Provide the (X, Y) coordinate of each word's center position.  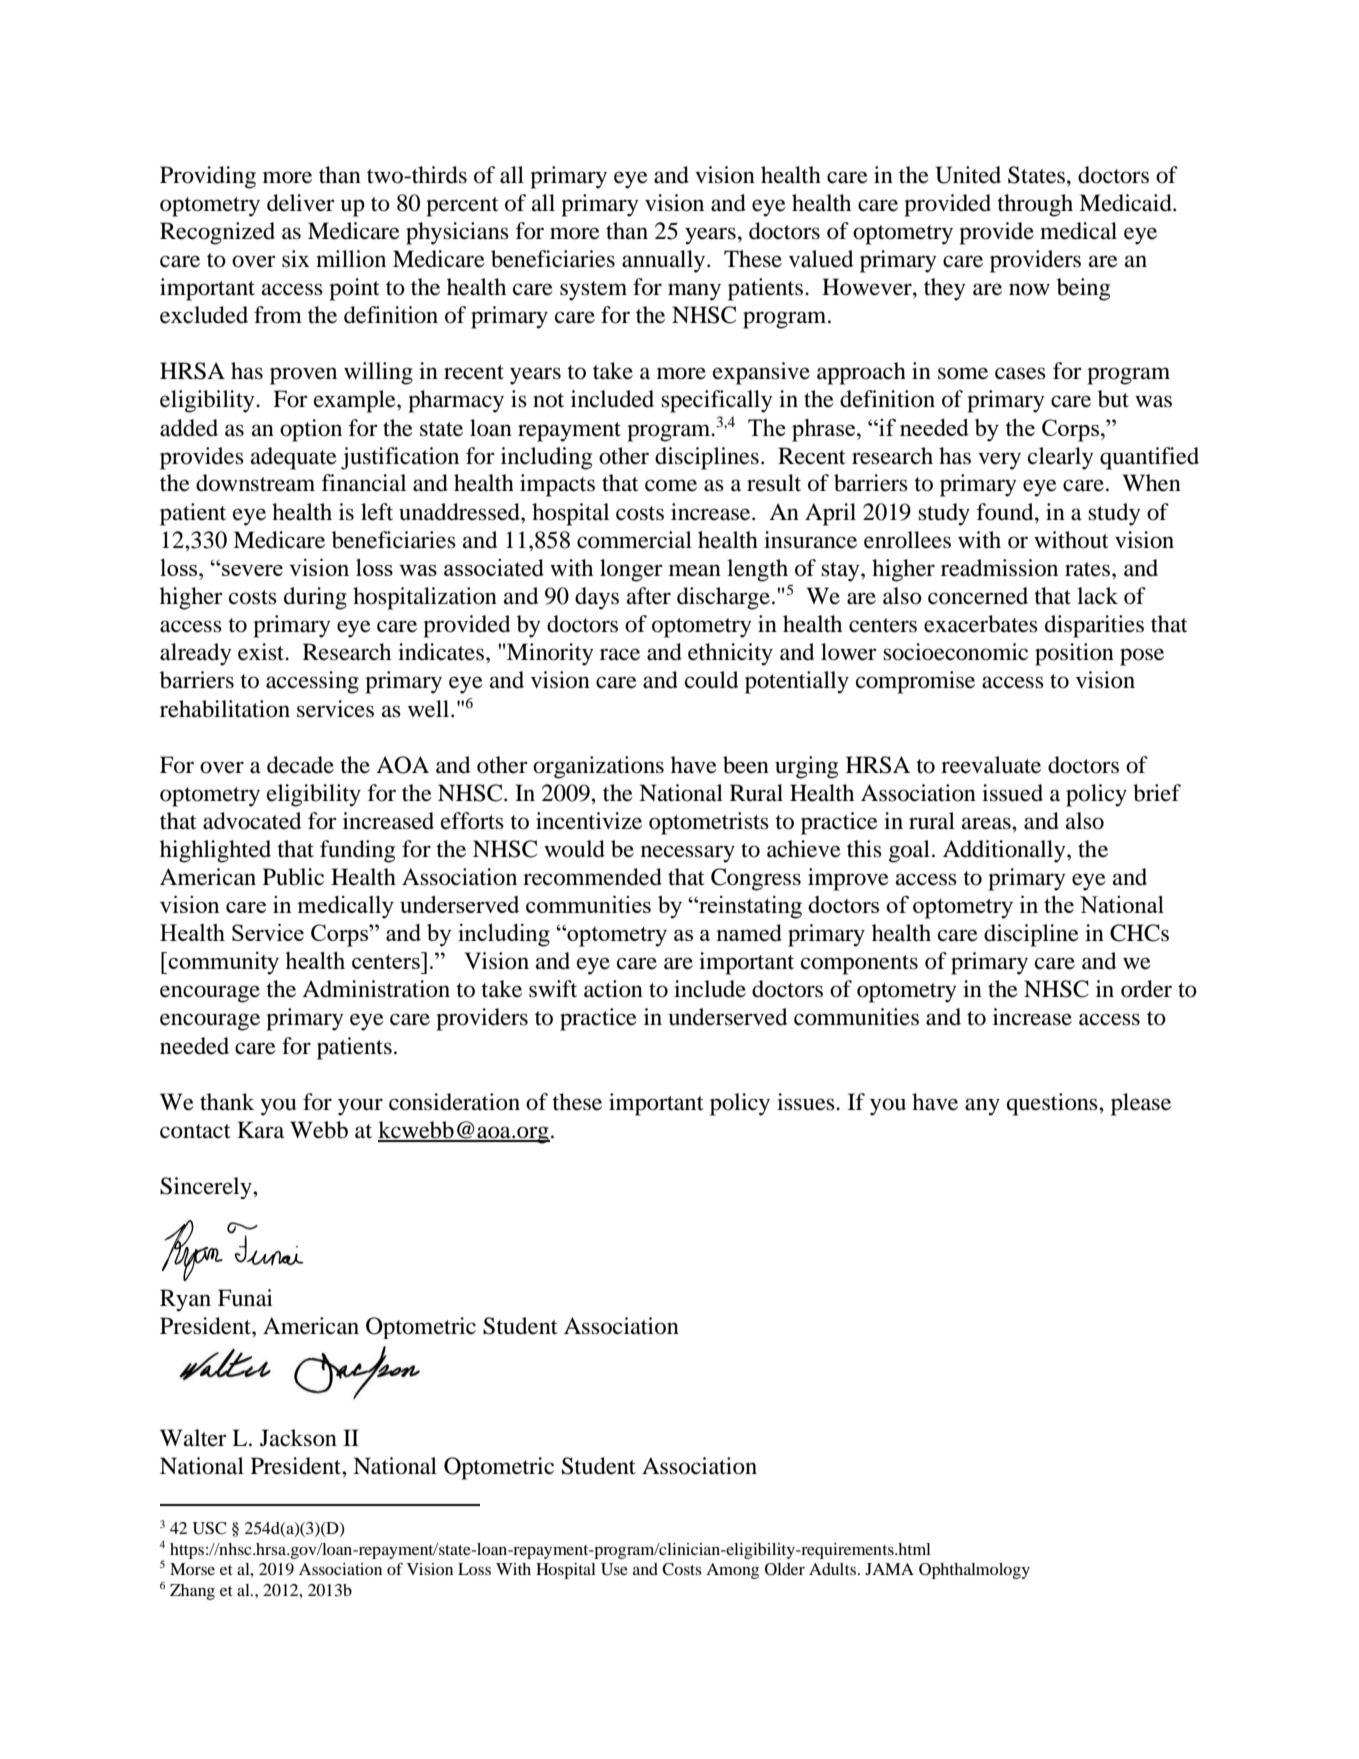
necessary (688, 854)
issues (807, 1102)
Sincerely (207, 1188)
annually (665, 261)
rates (1089, 569)
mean (695, 570)
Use (614, 1569)
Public (293, 877)
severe (251, 570)
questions (1053, 1104)
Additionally (1005, 851)
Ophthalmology (974, 1571)
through (1035, 205)
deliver (301, 203)
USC (209, 1528)
